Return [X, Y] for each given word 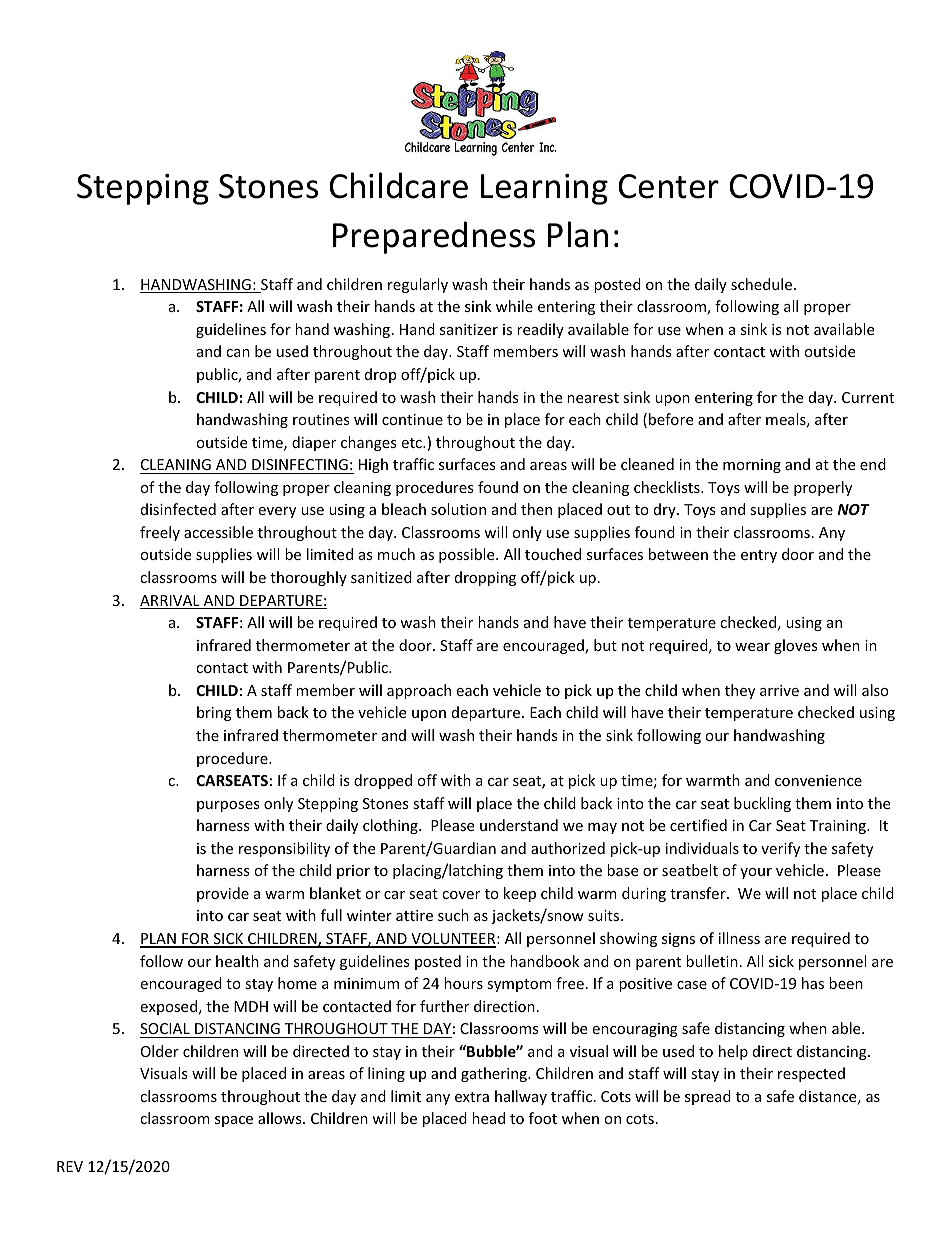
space [234, 1121]
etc [412, 443]
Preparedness [434, 237]
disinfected [178, 509]
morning [752, 466]
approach [419, 691]
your [756, 873]
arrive [779, 690]
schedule [761, 284]
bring [214, 713]
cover [461, 895]
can [238, 353]
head [488, 1118]
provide [223, 894]
